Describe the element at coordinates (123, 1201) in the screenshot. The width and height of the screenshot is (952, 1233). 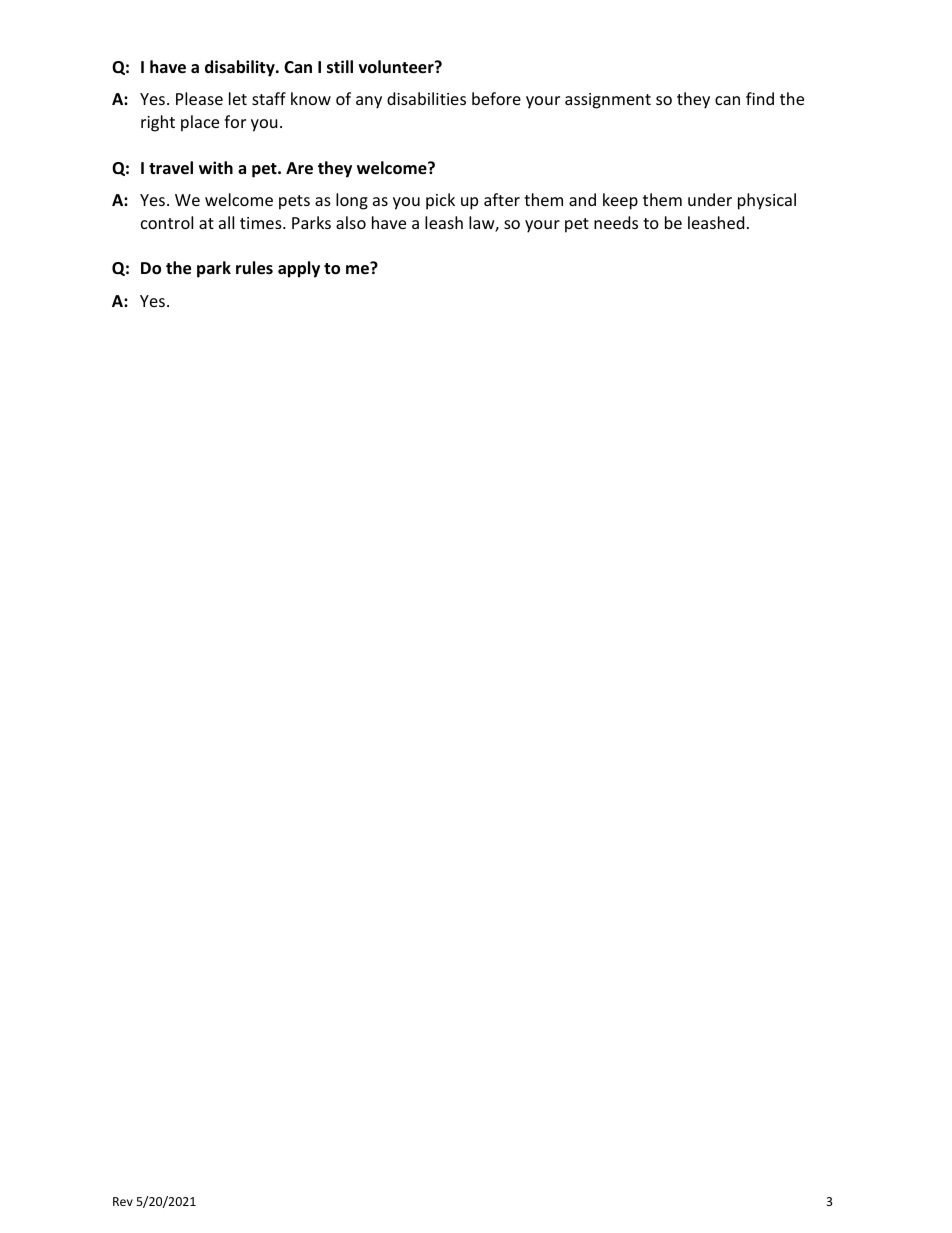
I see `Rev` at that location.
